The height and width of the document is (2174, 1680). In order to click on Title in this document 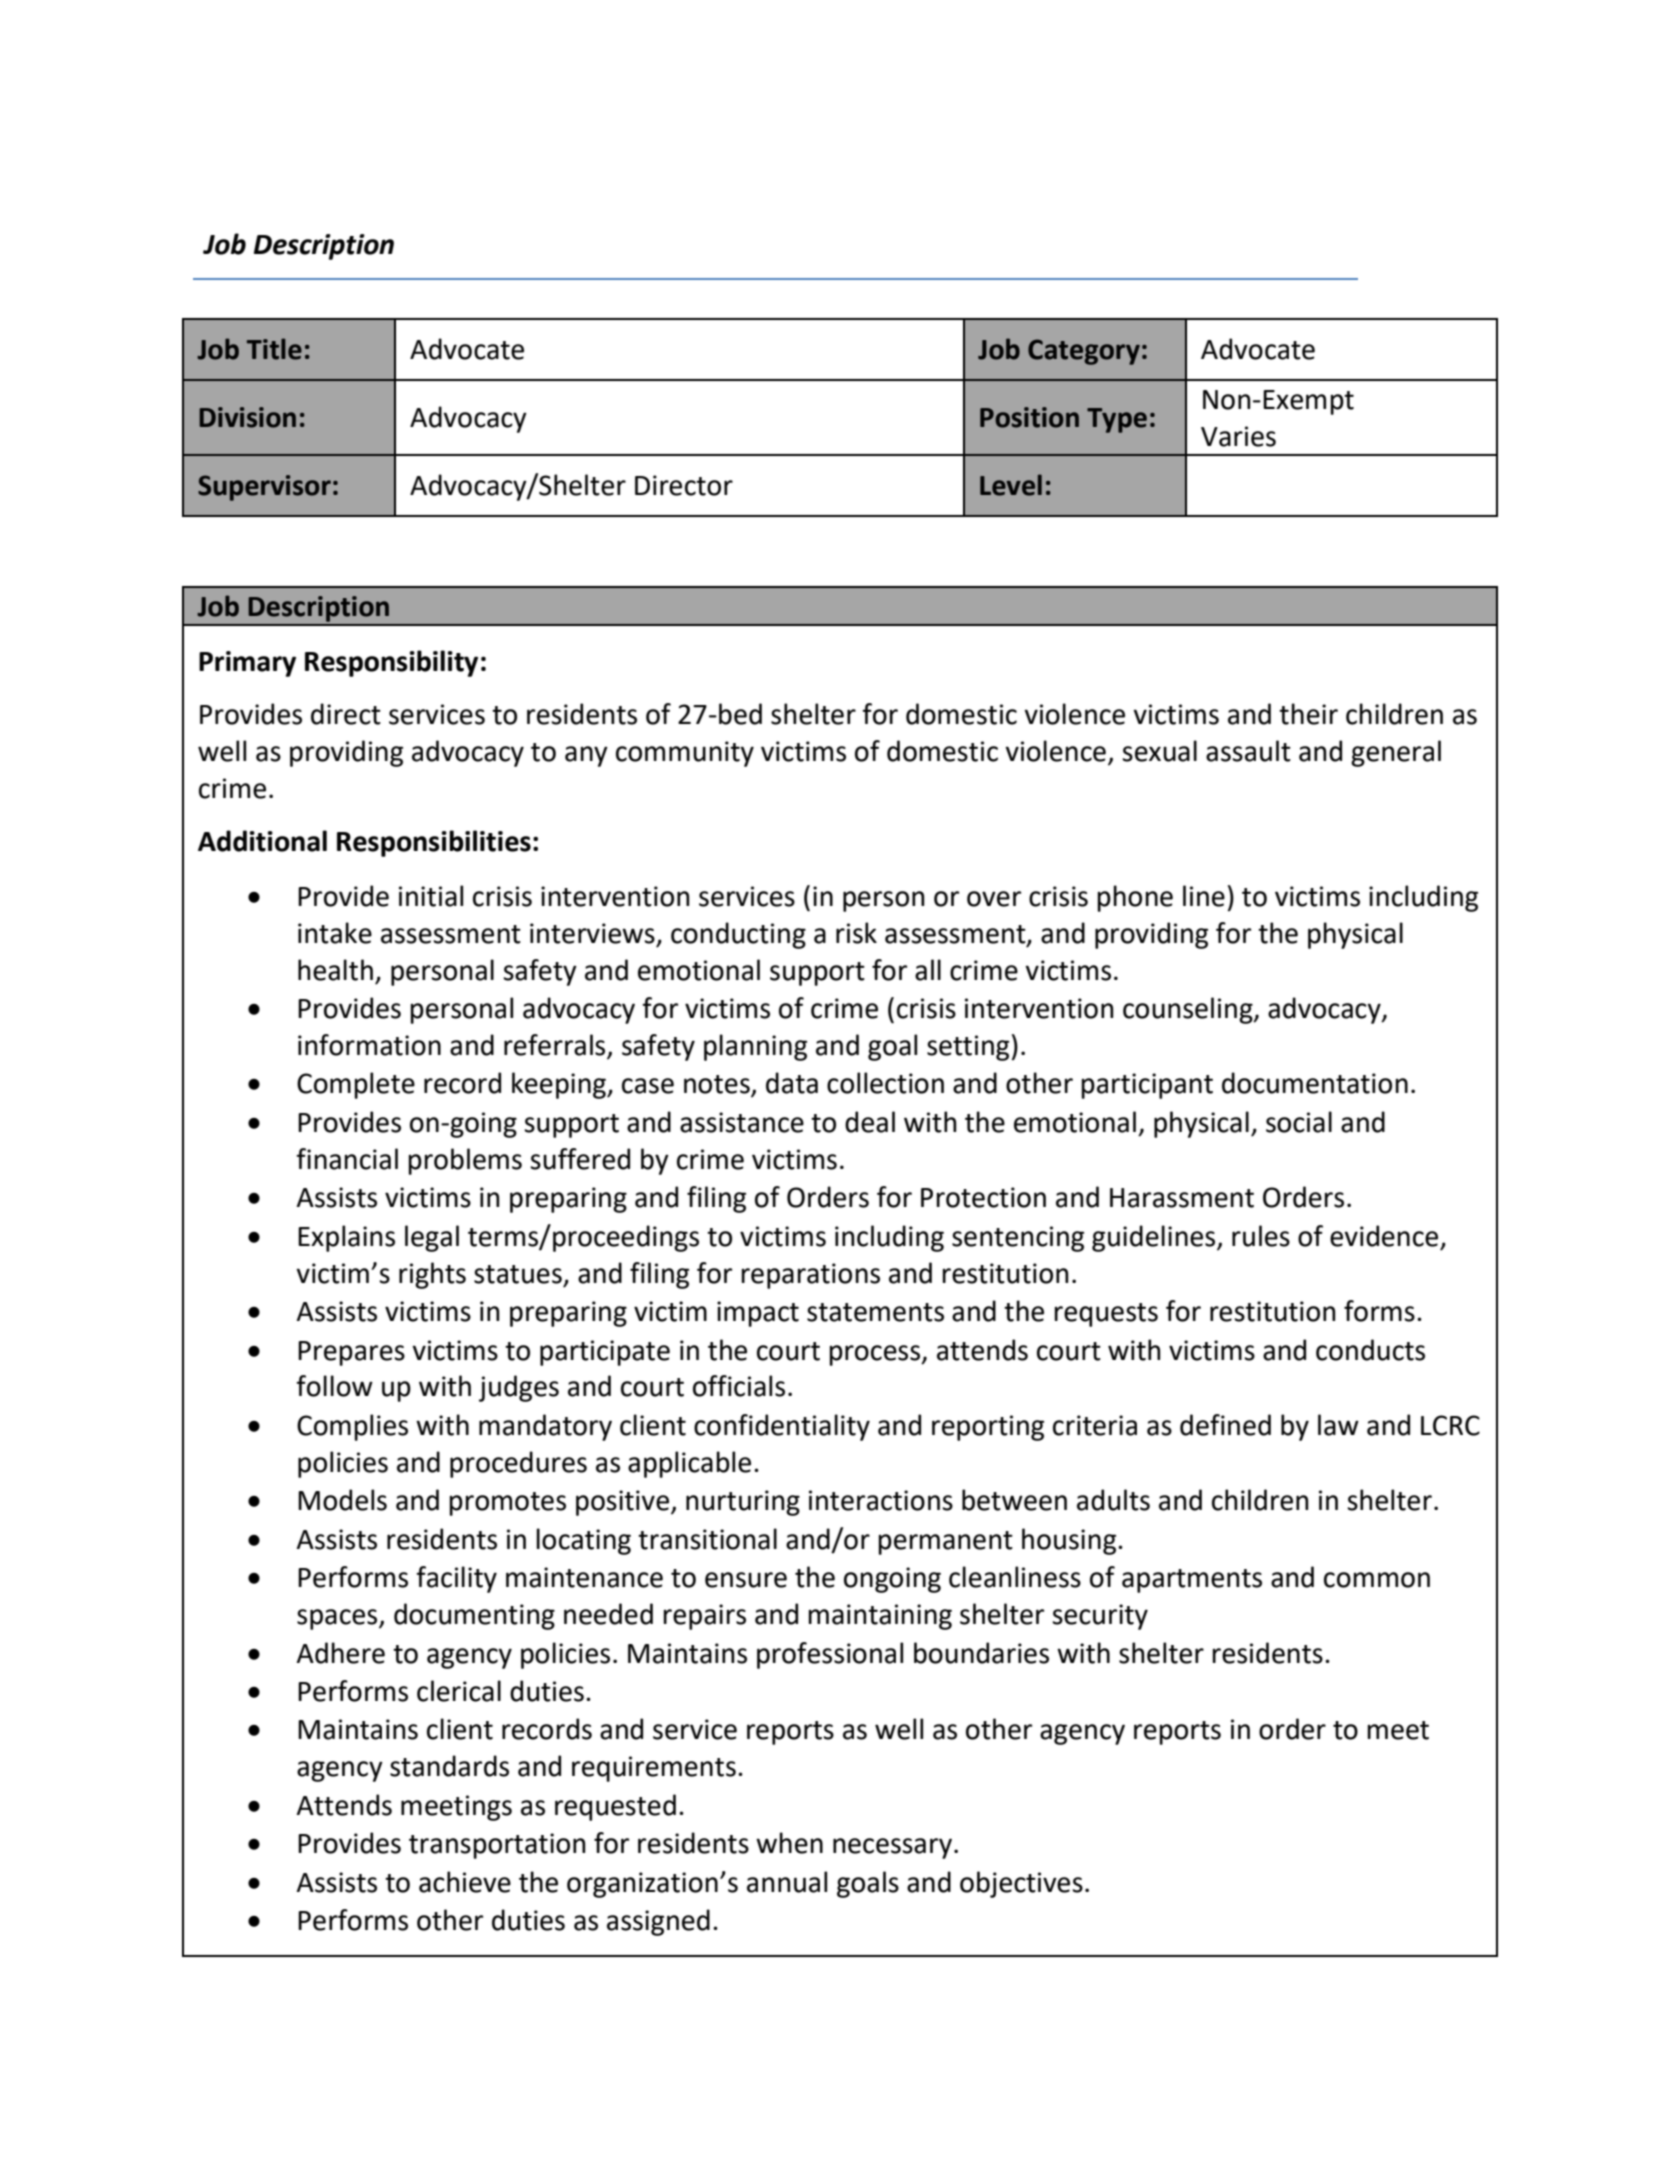, I will do `click(274, 349)`.
